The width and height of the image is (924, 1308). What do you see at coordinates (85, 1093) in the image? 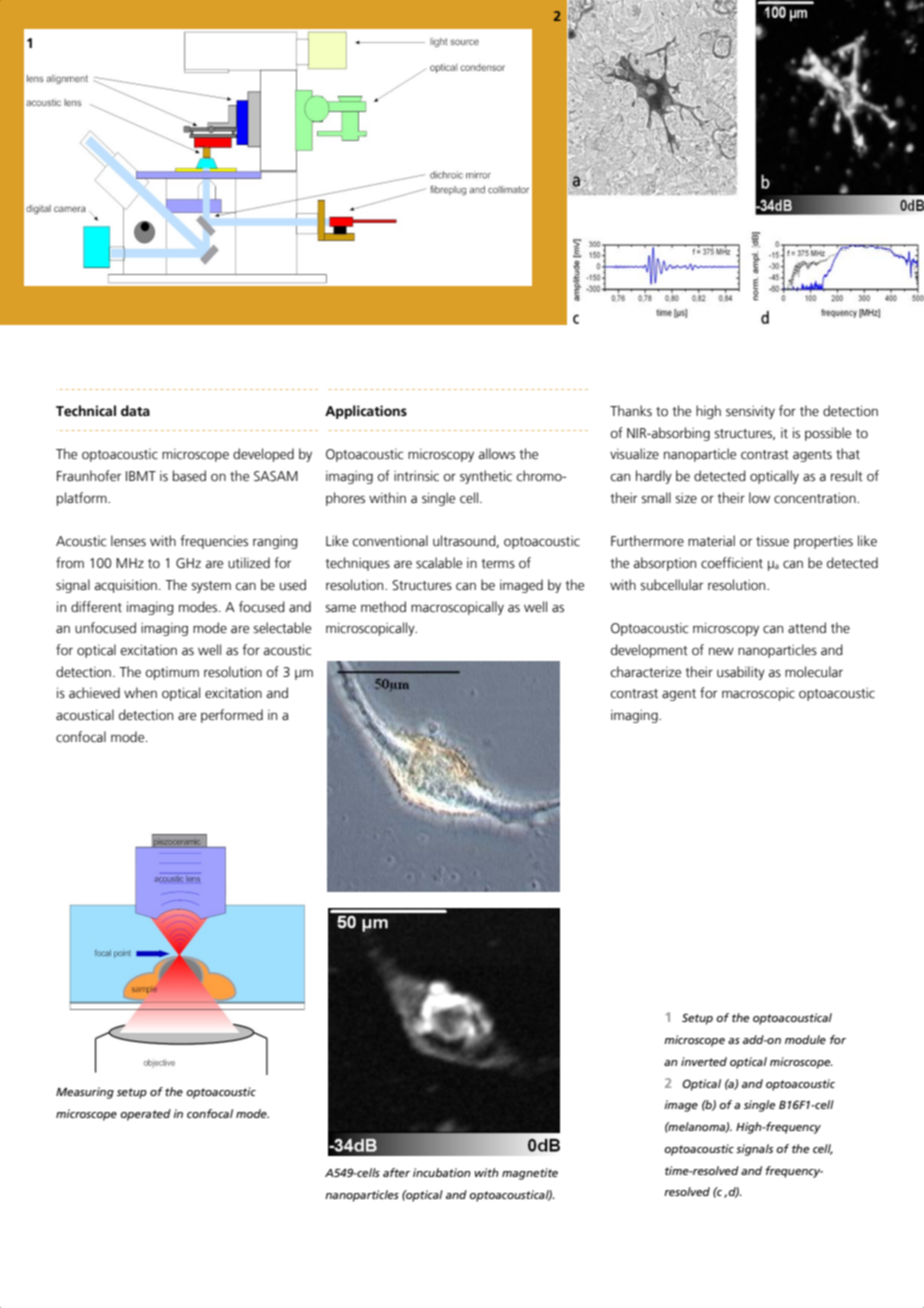
I see `Measuring` at bounding box center [85, 1093].
